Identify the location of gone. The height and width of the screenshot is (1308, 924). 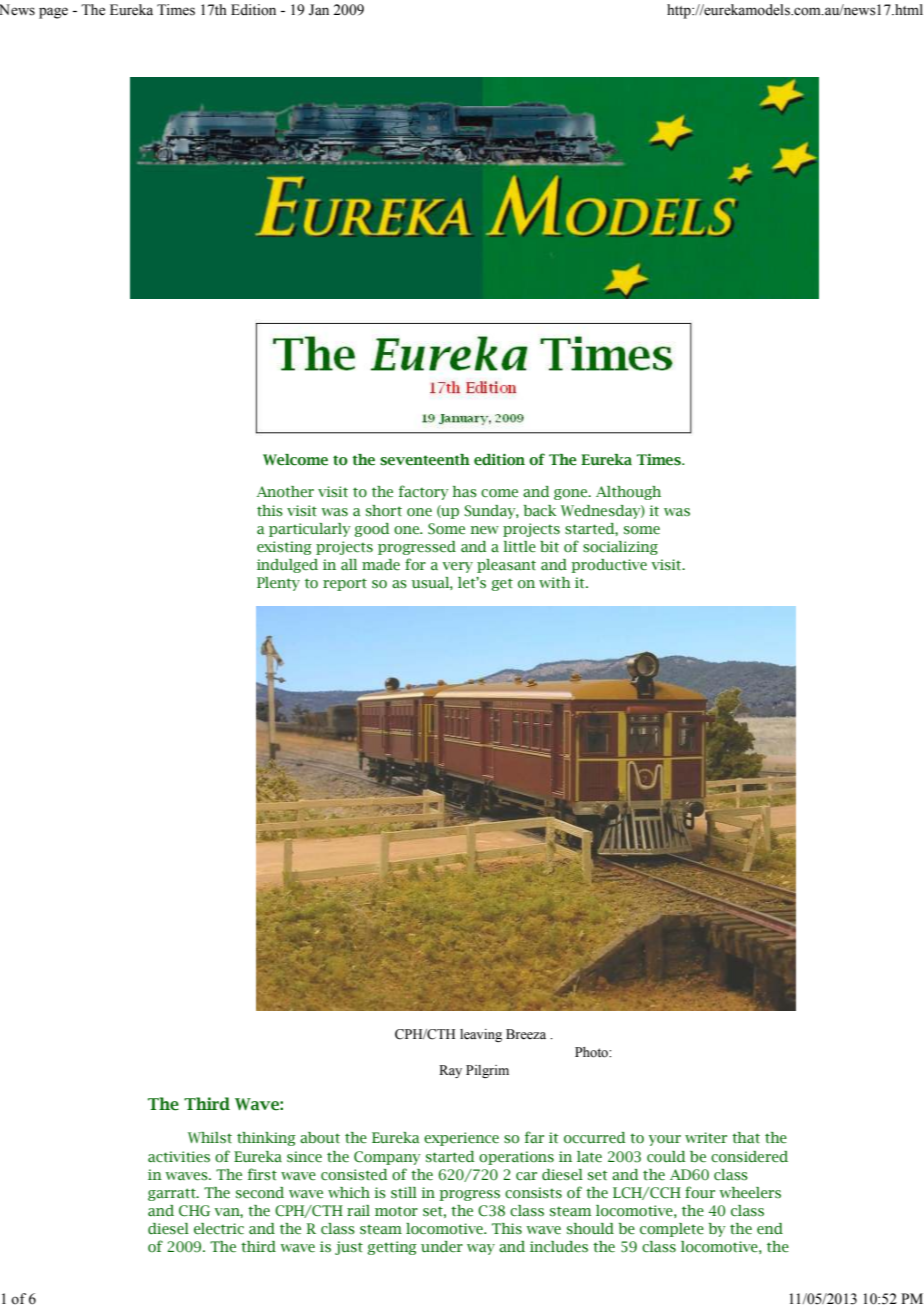
(571, 494).
